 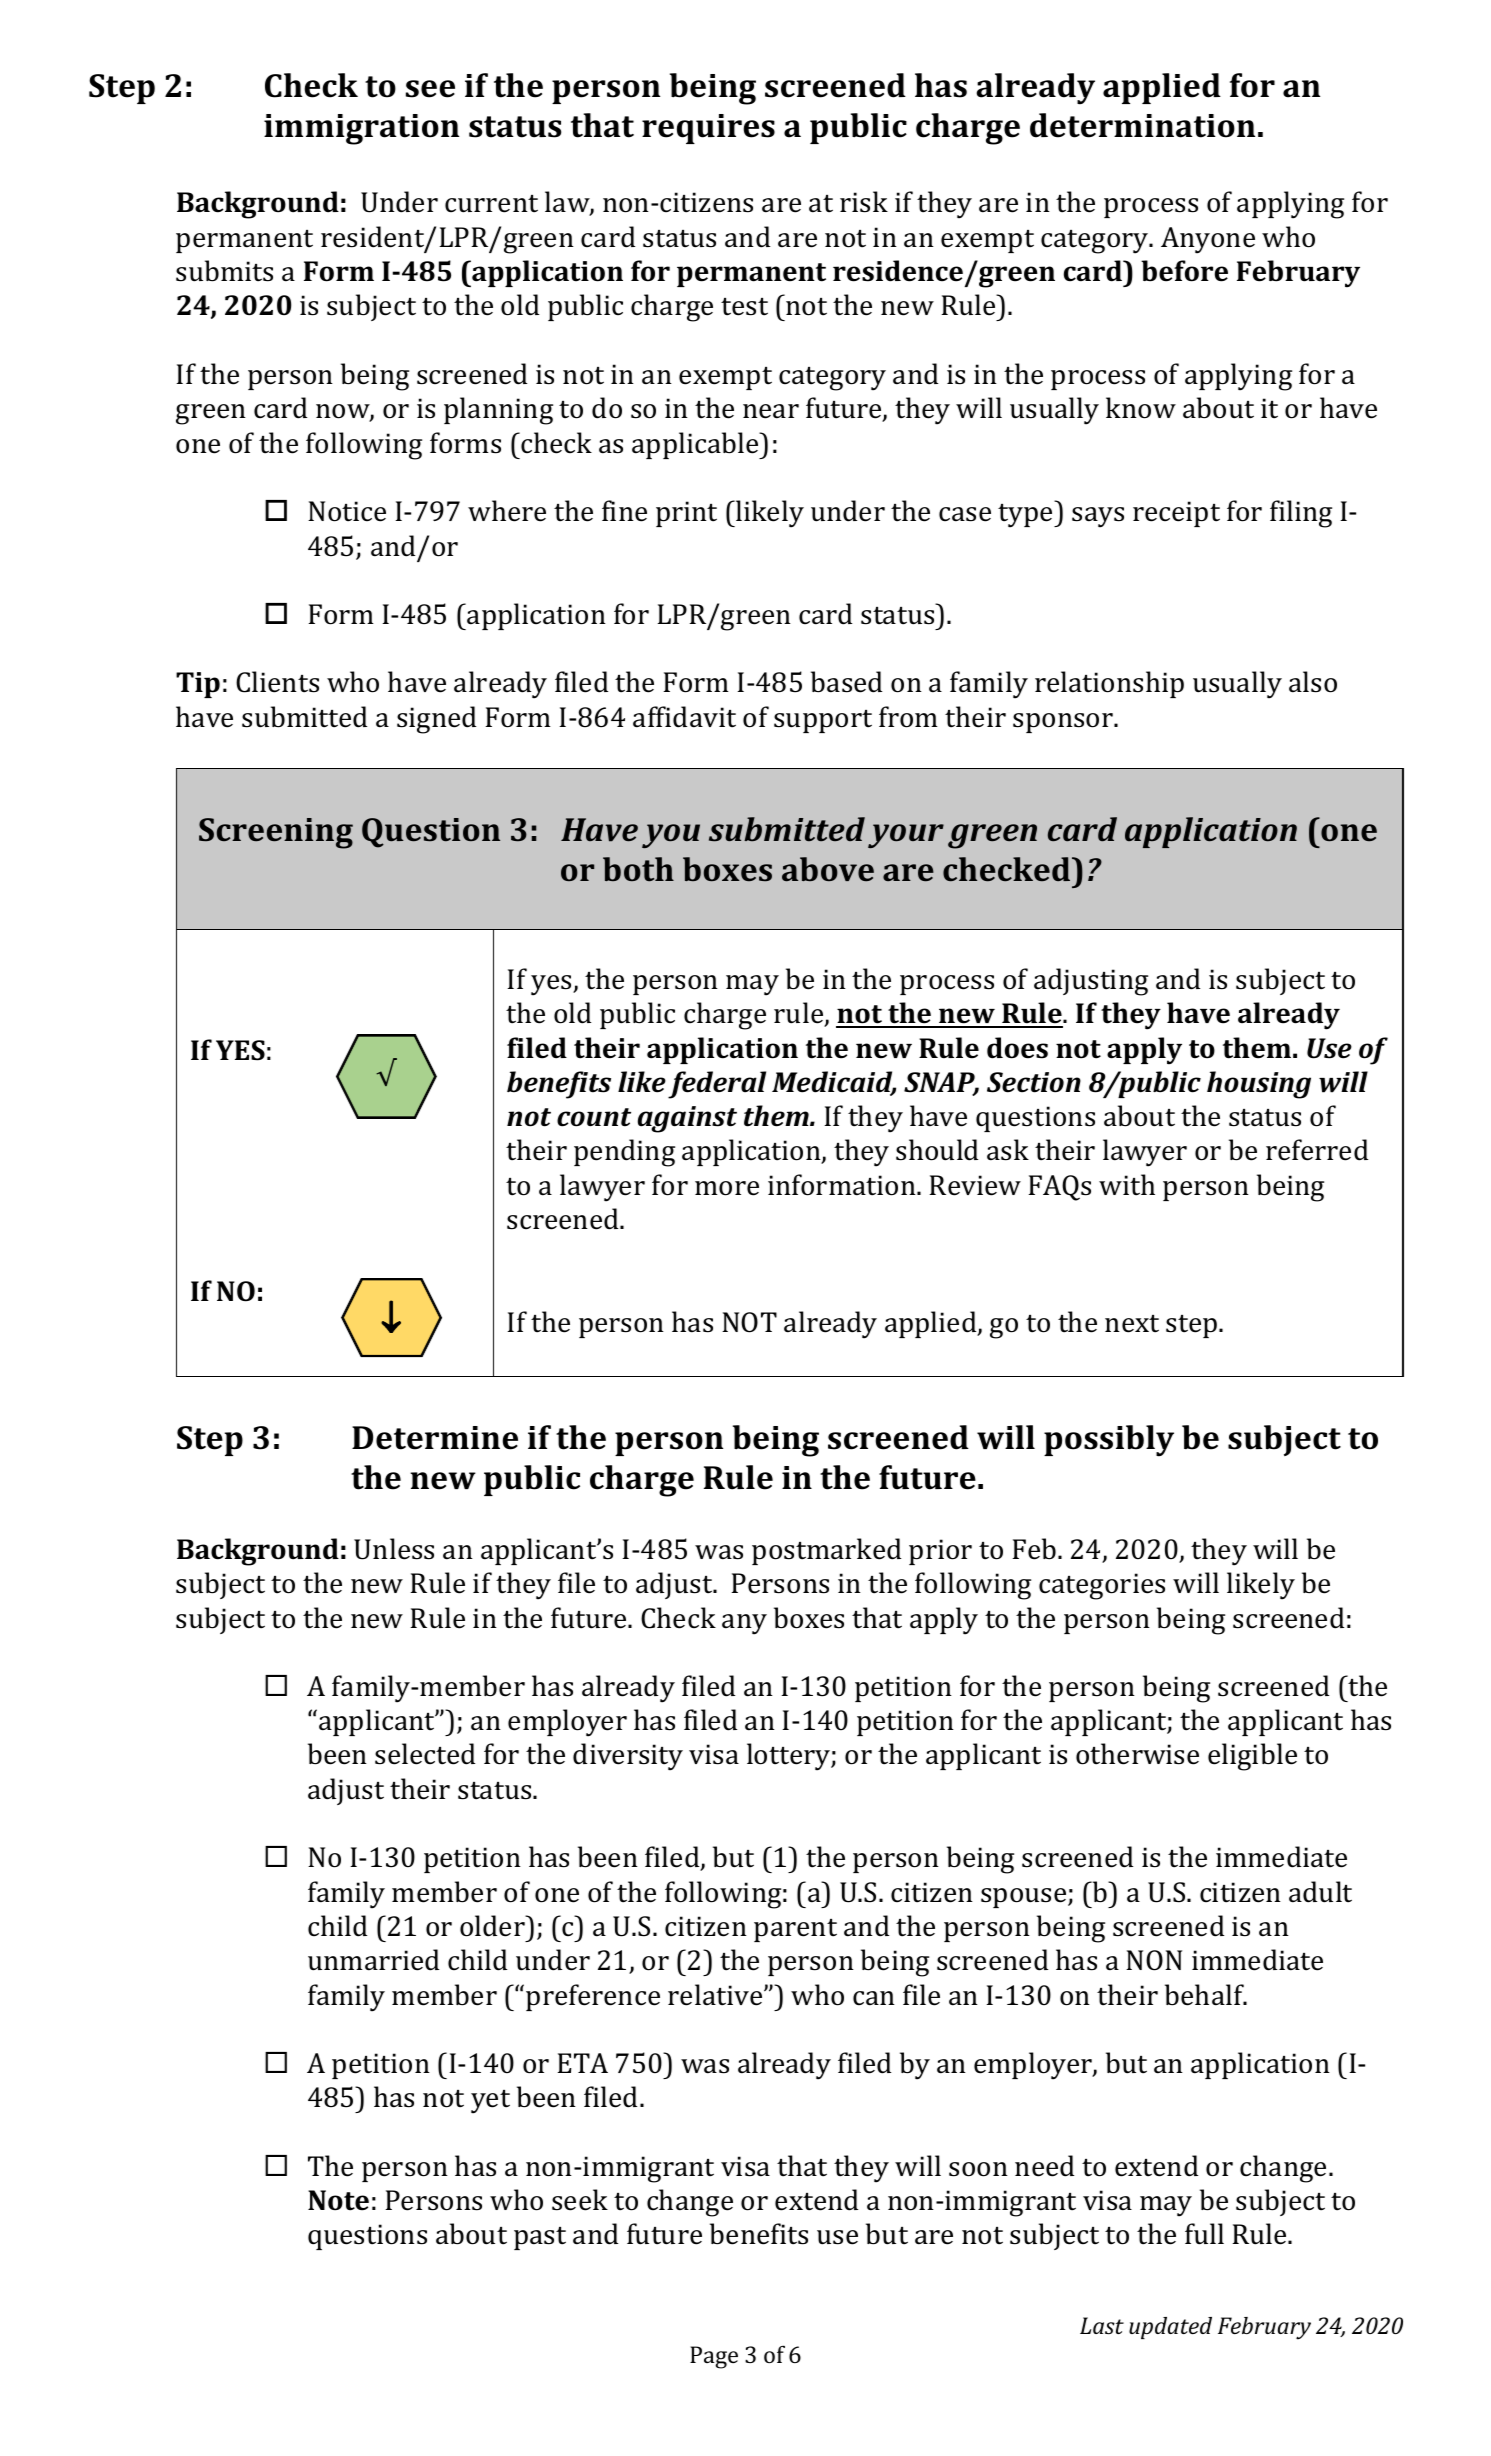 What do you see at coordinates (708, 129) in the screenshot?
I see `requires` at bounding box center [708, 129].
